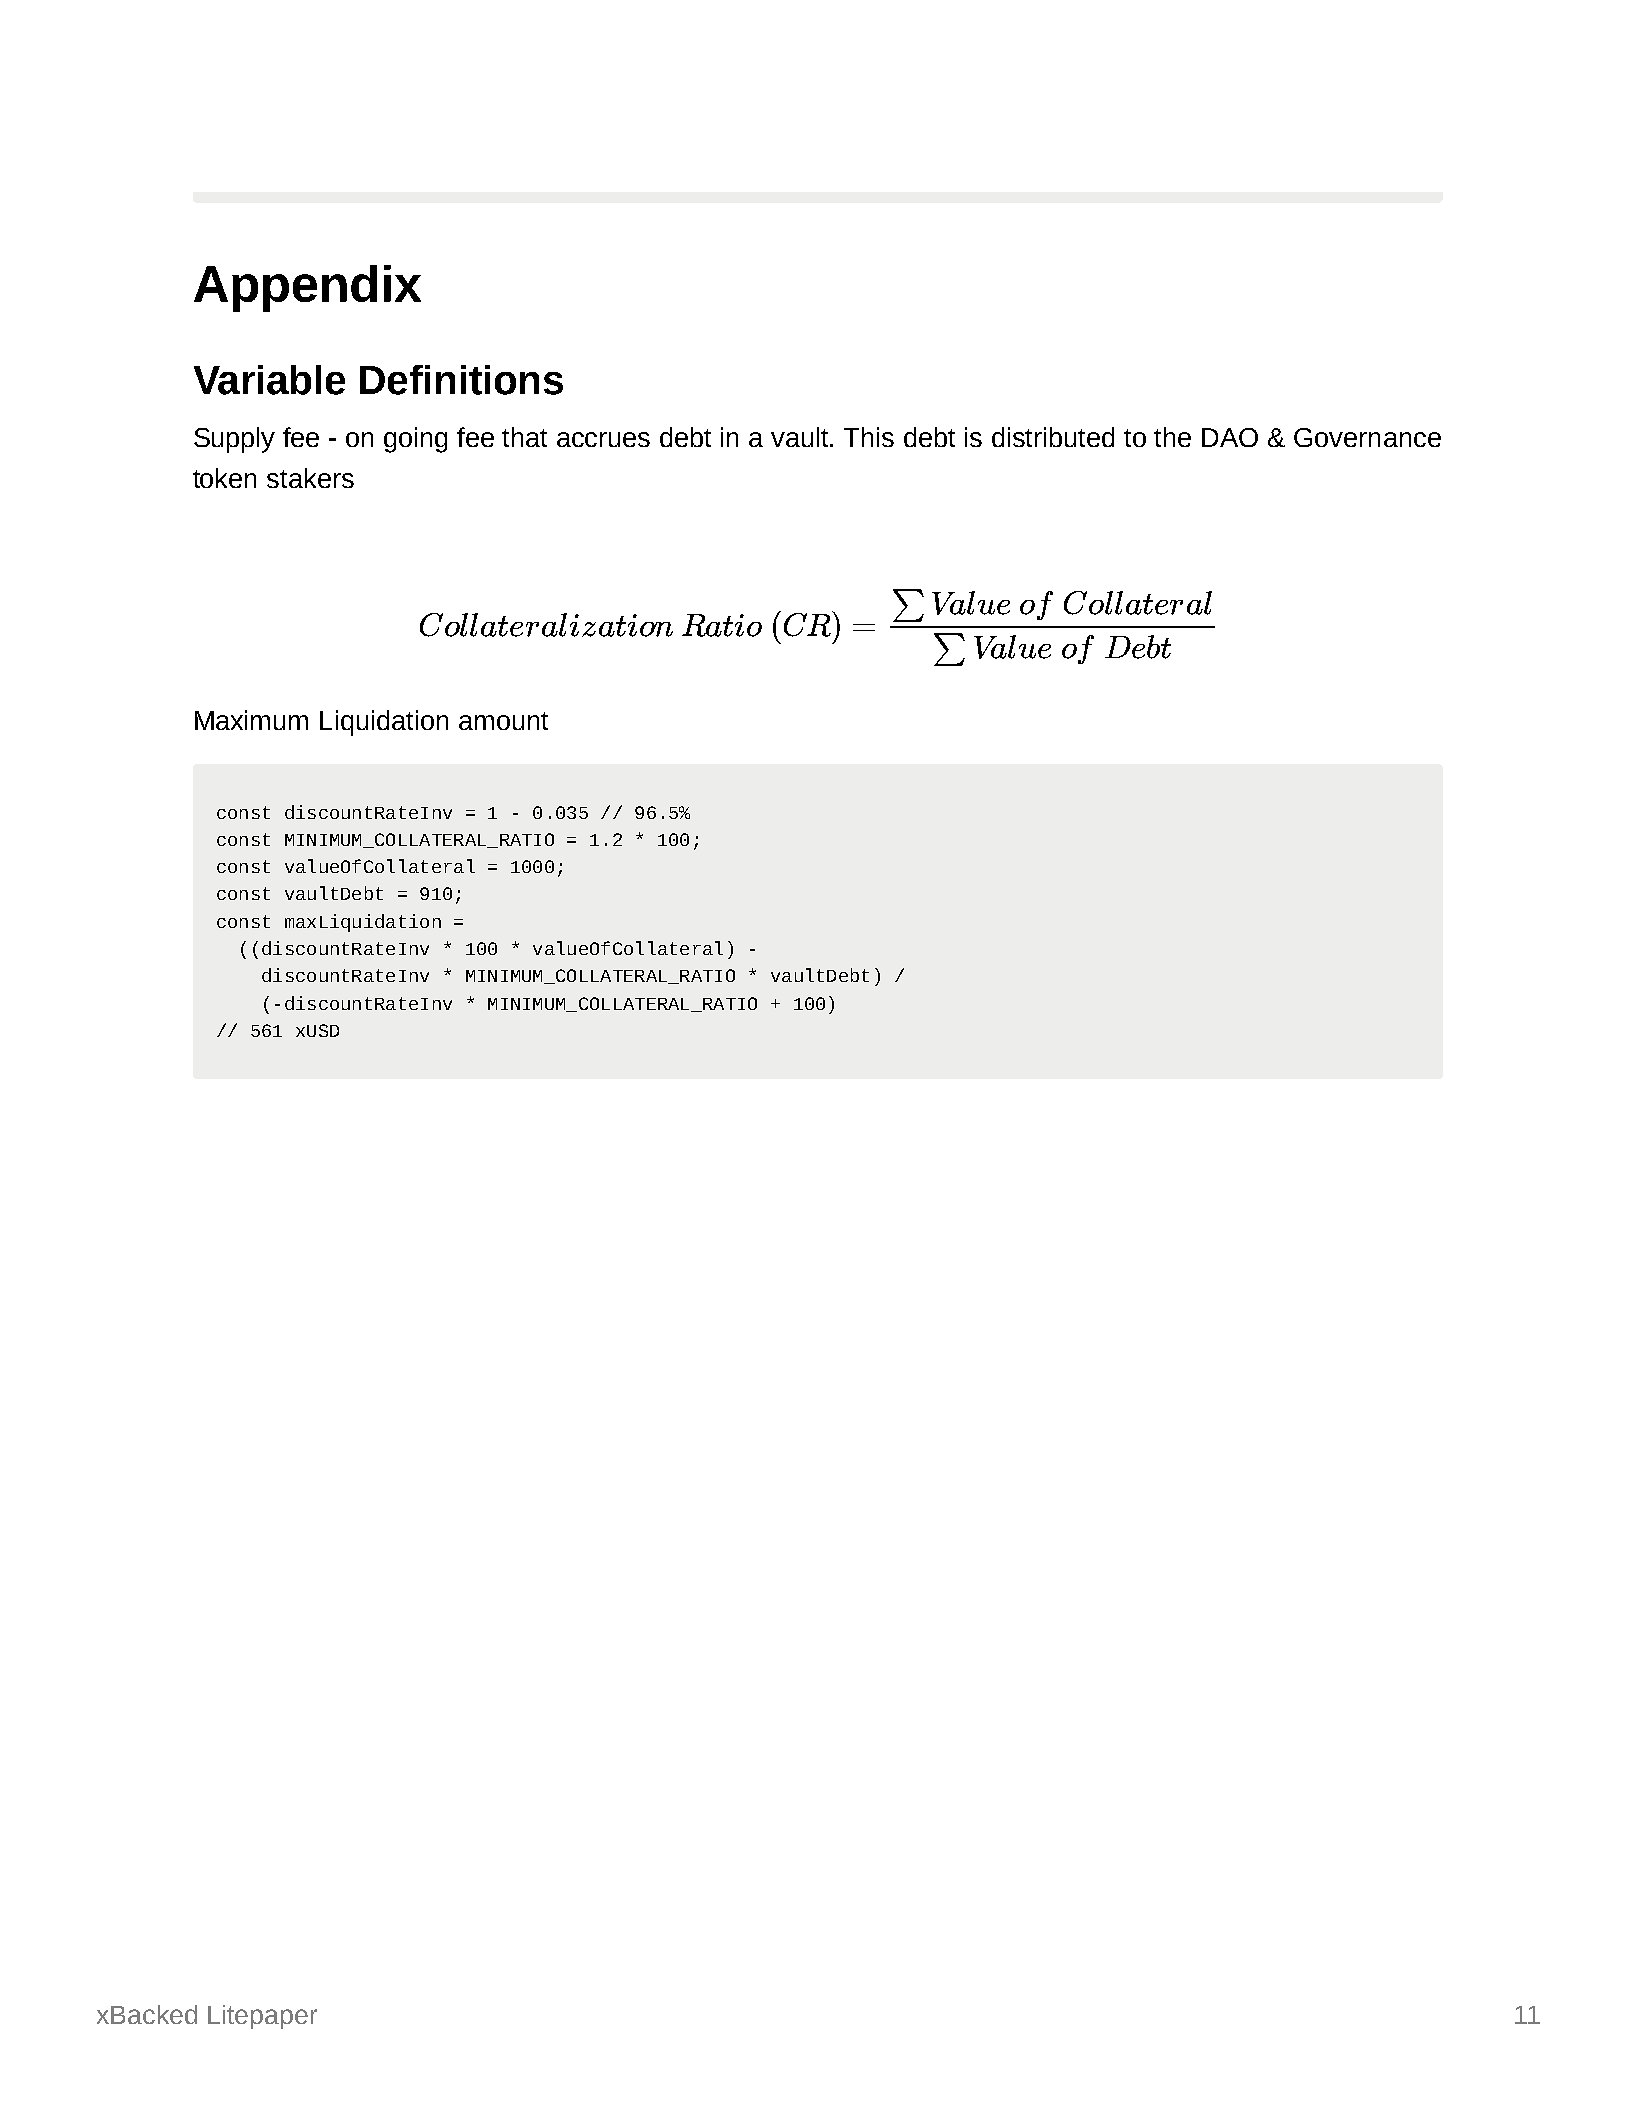 This image has width=1637, height=2118. Describe the element at coordinates (1367, 437) in the image. I see `Governance` at that location.
